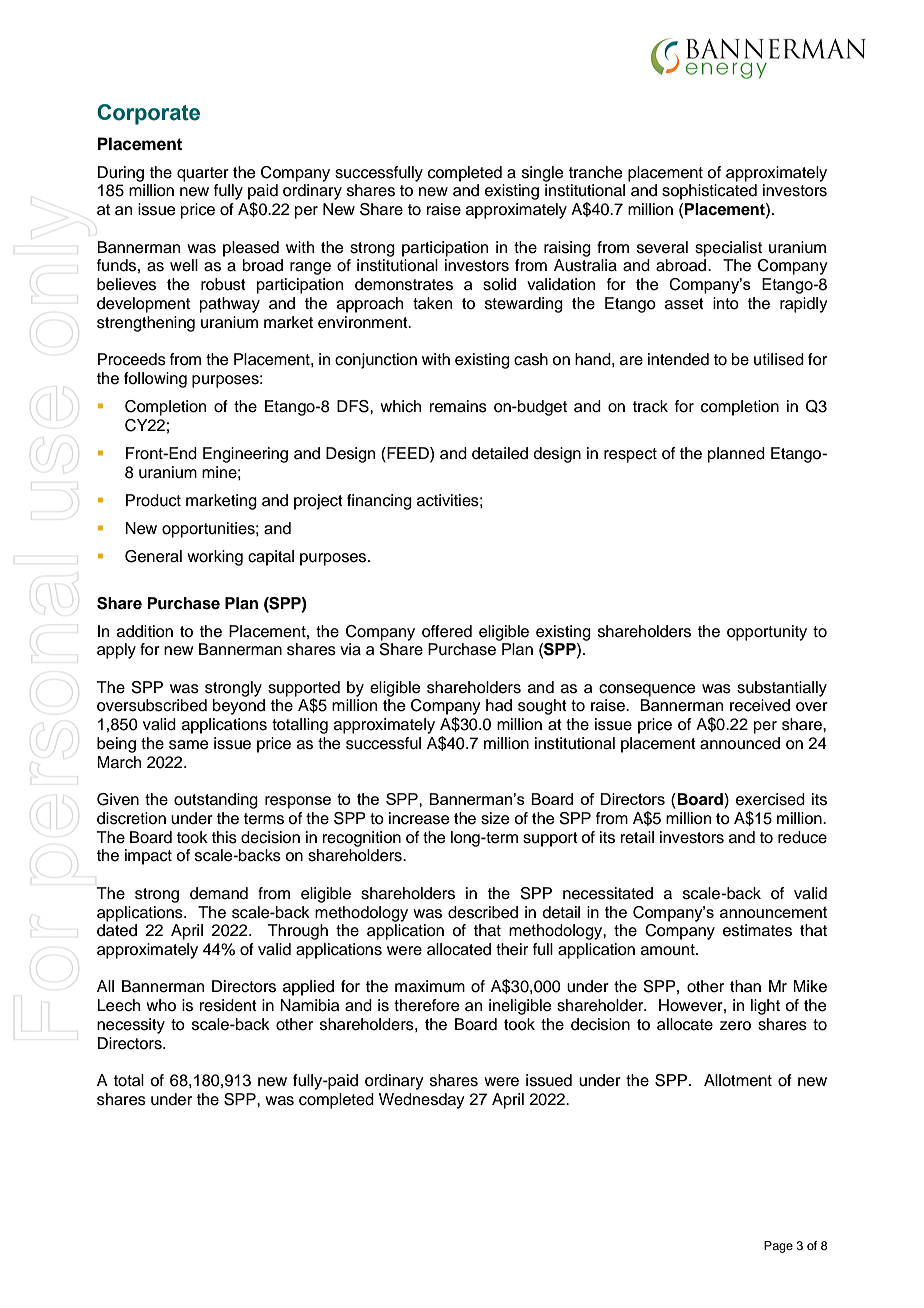  Describe the element at coordinates (543, 174) in the page. I see `single` at that location.
